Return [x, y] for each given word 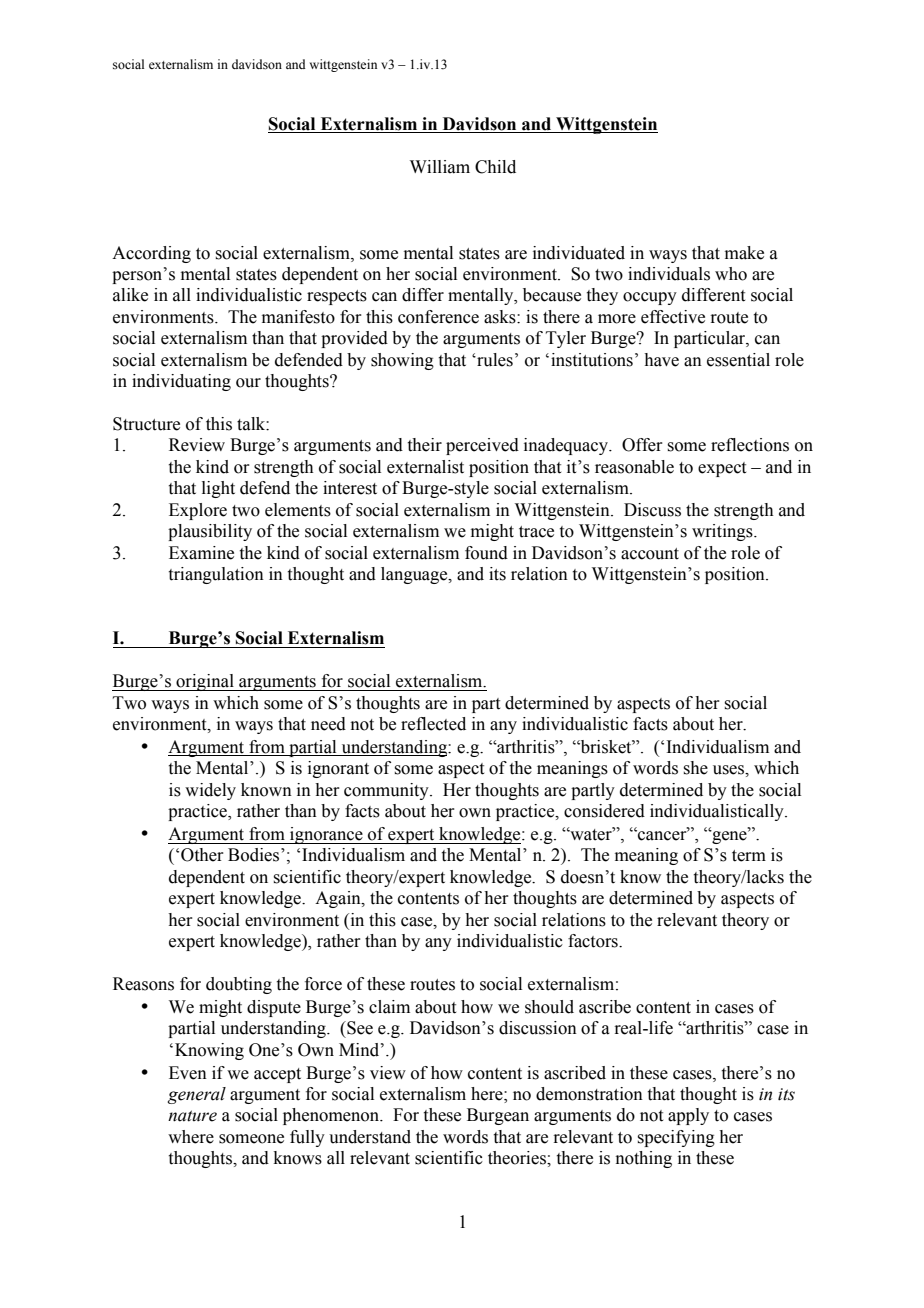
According [151, 254]
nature [192, 1116]
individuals [669, 274]
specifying [676, 1138]
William [440, 167]
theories [518, 1158]
